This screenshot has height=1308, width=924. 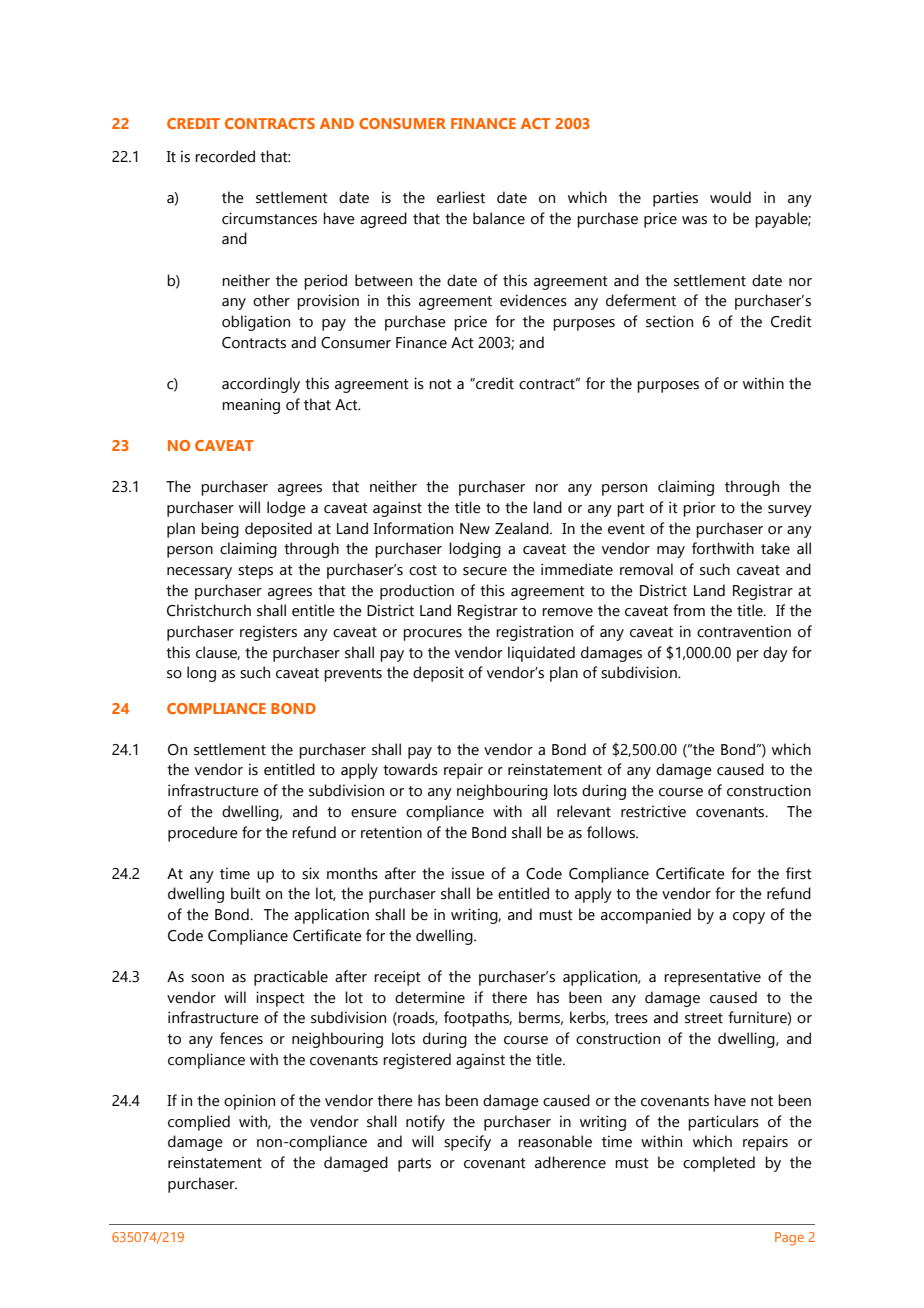 What do you see at coordinates (430, 997) in the screenshot?
I see `determine` at bounding box center [430, 997].
